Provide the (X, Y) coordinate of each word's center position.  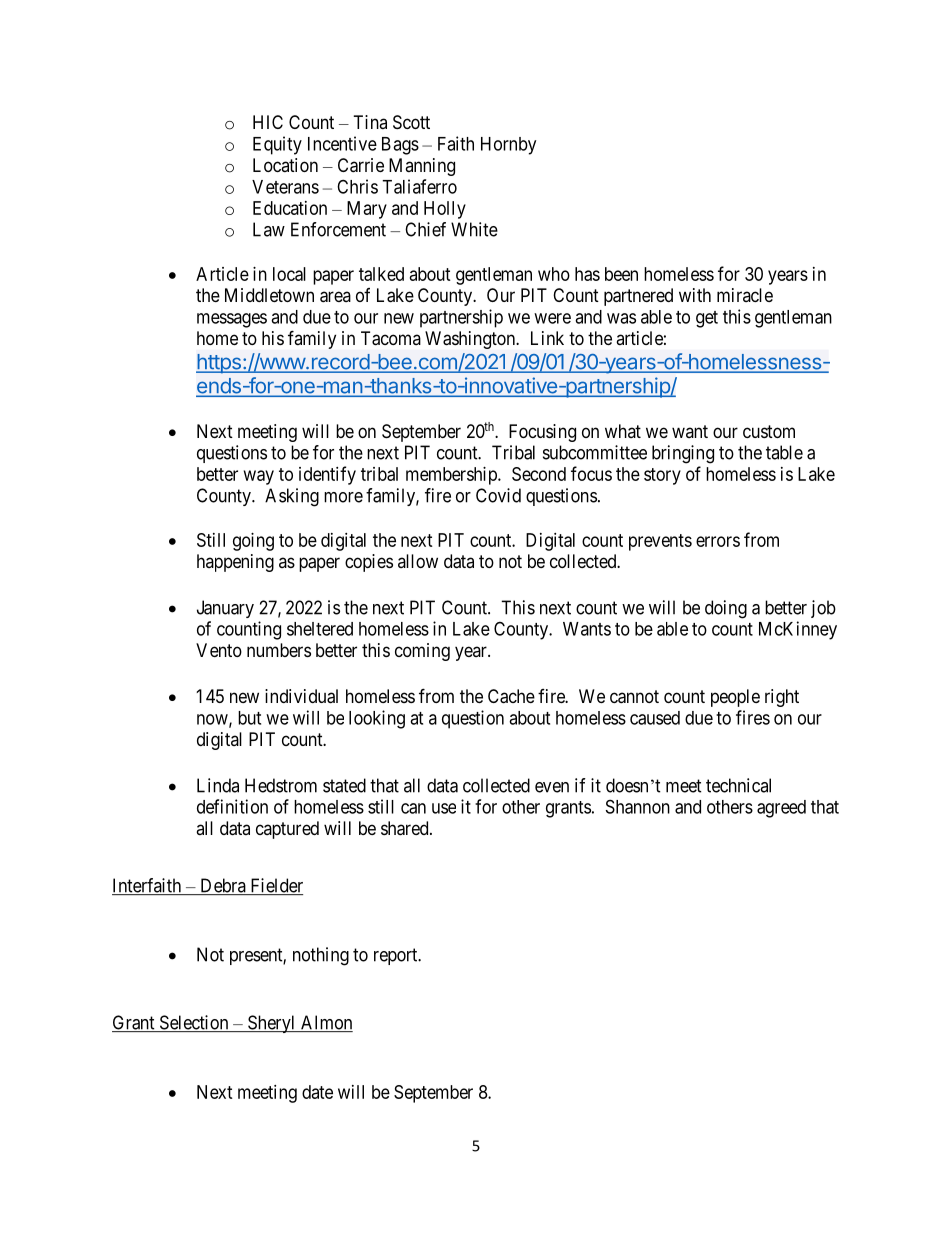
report (397, 956)
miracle (745, 295)
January (225, 609)
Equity (277, 145)
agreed (781, 809)
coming (422, 652)
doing (726, 609)
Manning (422, 167)
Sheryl (271, 1024)
